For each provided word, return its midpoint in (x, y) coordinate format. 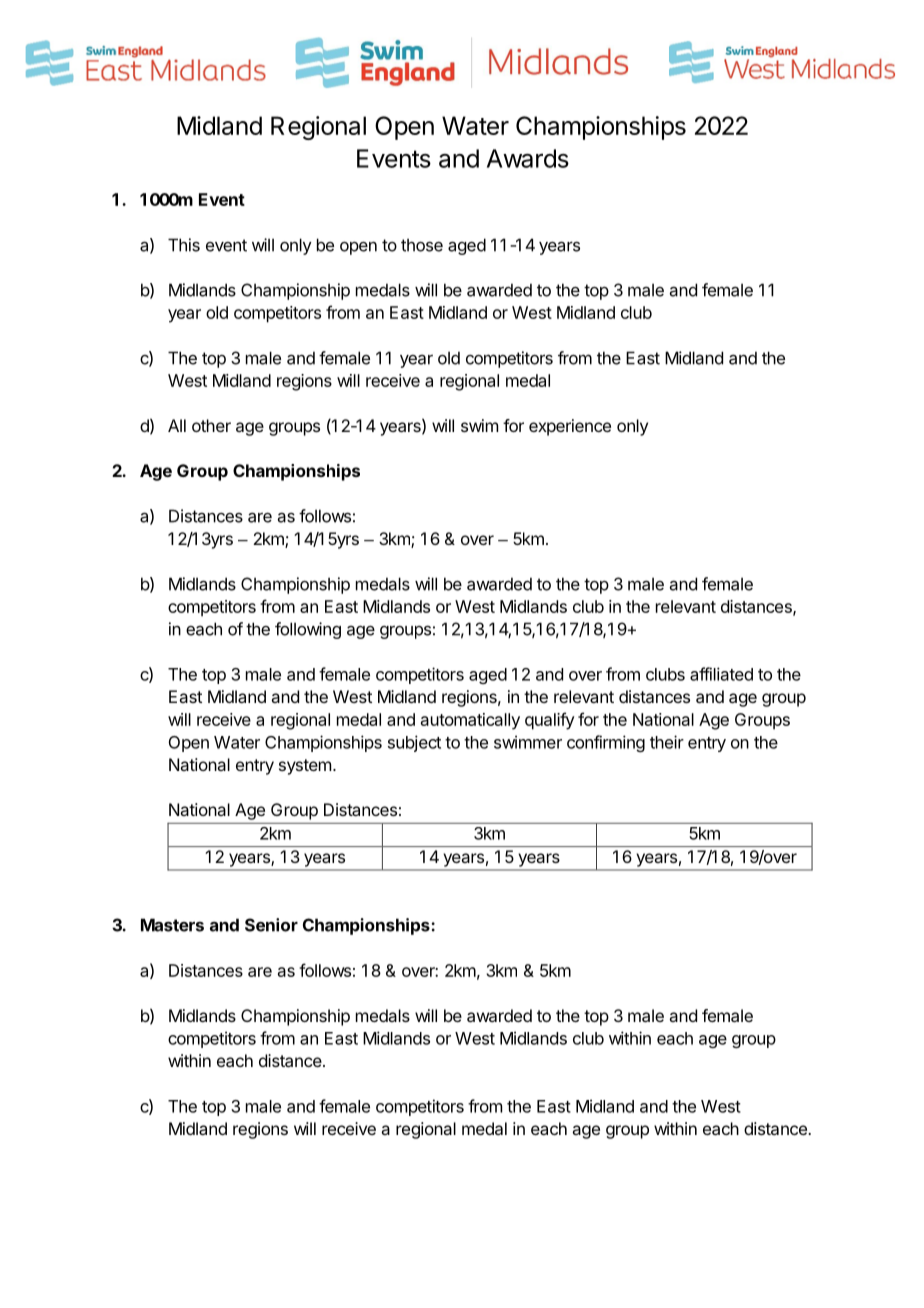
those (422, 245)
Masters (172, 925)
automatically (470, 721)
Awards (528, 158)
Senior (271, 925)
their (667, 742)
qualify (550, 721)
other (211, 425)
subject (414, 743)
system (305, 767)
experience (570, 427)
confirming (606, 743)
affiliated (721, 674)
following (308, 630)
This (184, 245)
